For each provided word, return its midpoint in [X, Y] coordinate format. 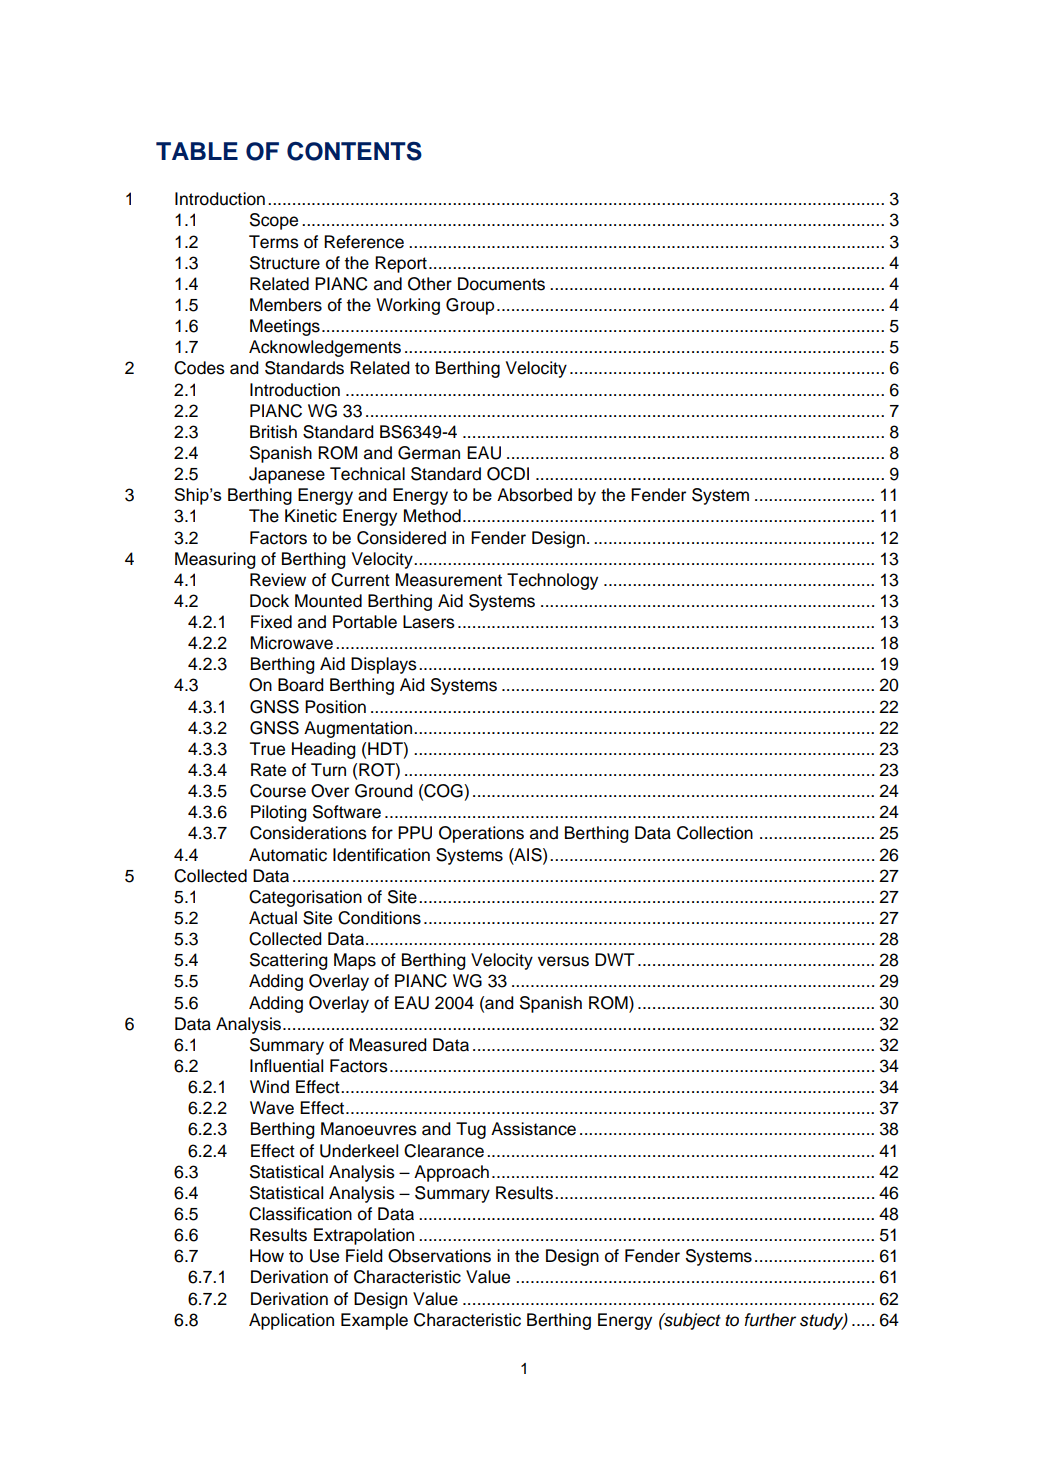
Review [278, 580]
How [267, 1256]
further [770, 1320]
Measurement [449, 580]
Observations [439, 1256]
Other [430, 284]
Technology [552, 581]
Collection [715, 833]
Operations [481, 834]
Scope [274, 221]
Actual [273, 918]
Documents [501, 284]
